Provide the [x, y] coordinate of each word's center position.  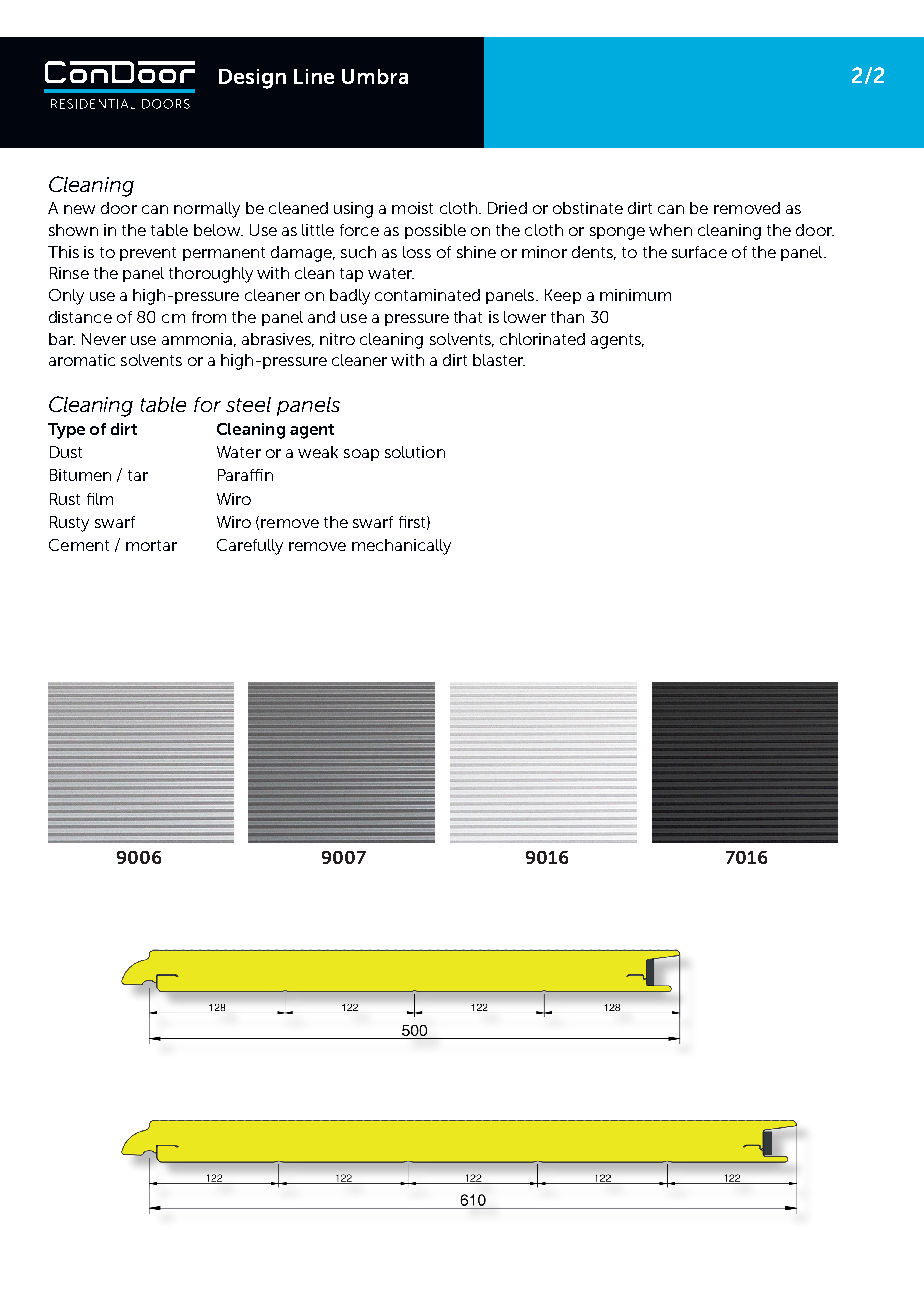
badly [350, 297]
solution [415, 452]
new [79, 209]
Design [252, 79]
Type [66, 431]
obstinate [588, 208]
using [353, 210]
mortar [151, 545]
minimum [635, 295]
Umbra [375, 76]
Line [314, 76]
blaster [499, 360]
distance [80, 317]
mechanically [401, 547]
